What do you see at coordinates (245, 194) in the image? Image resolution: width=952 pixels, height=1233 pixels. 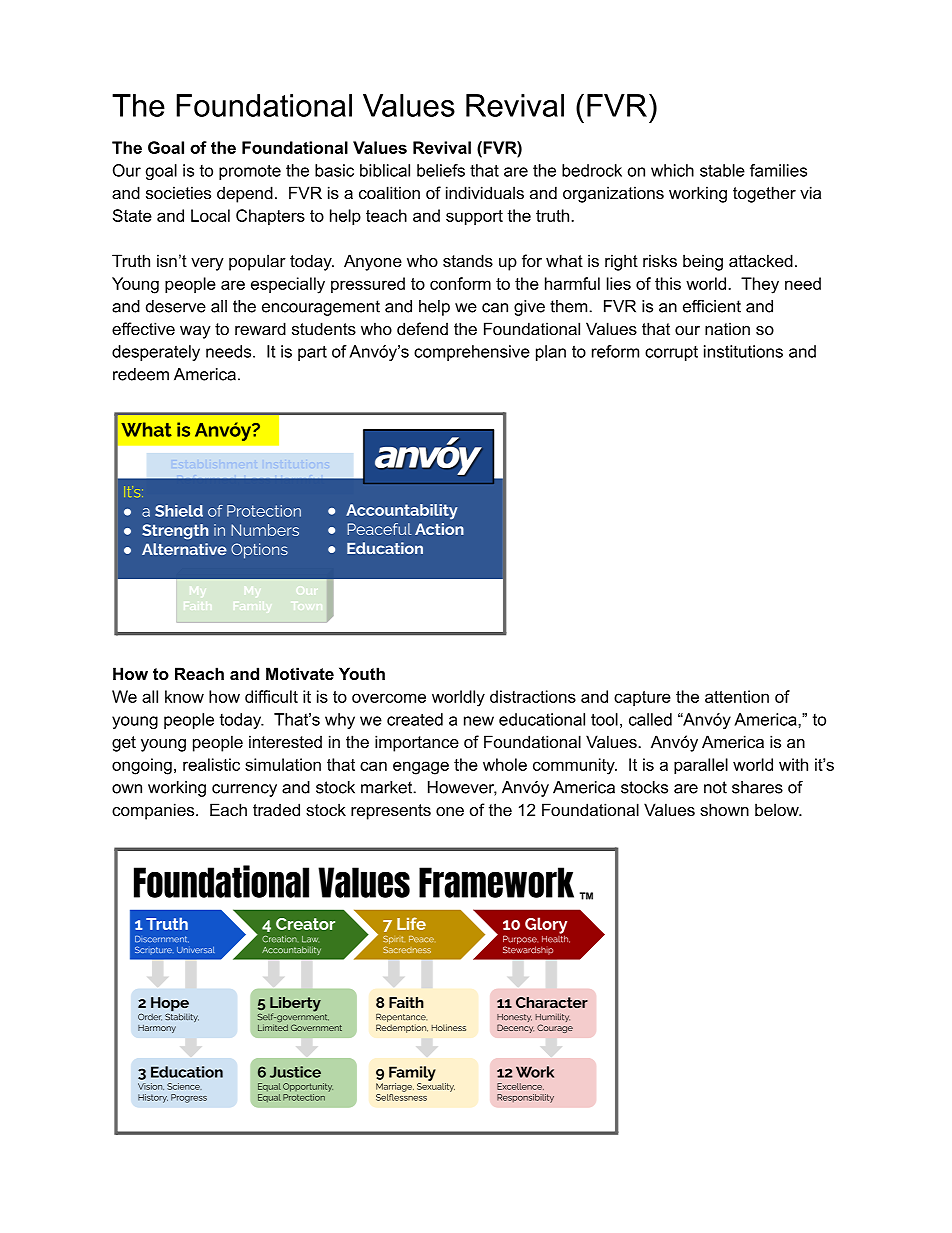 I see `depend` at bounding box center [245, 194].
